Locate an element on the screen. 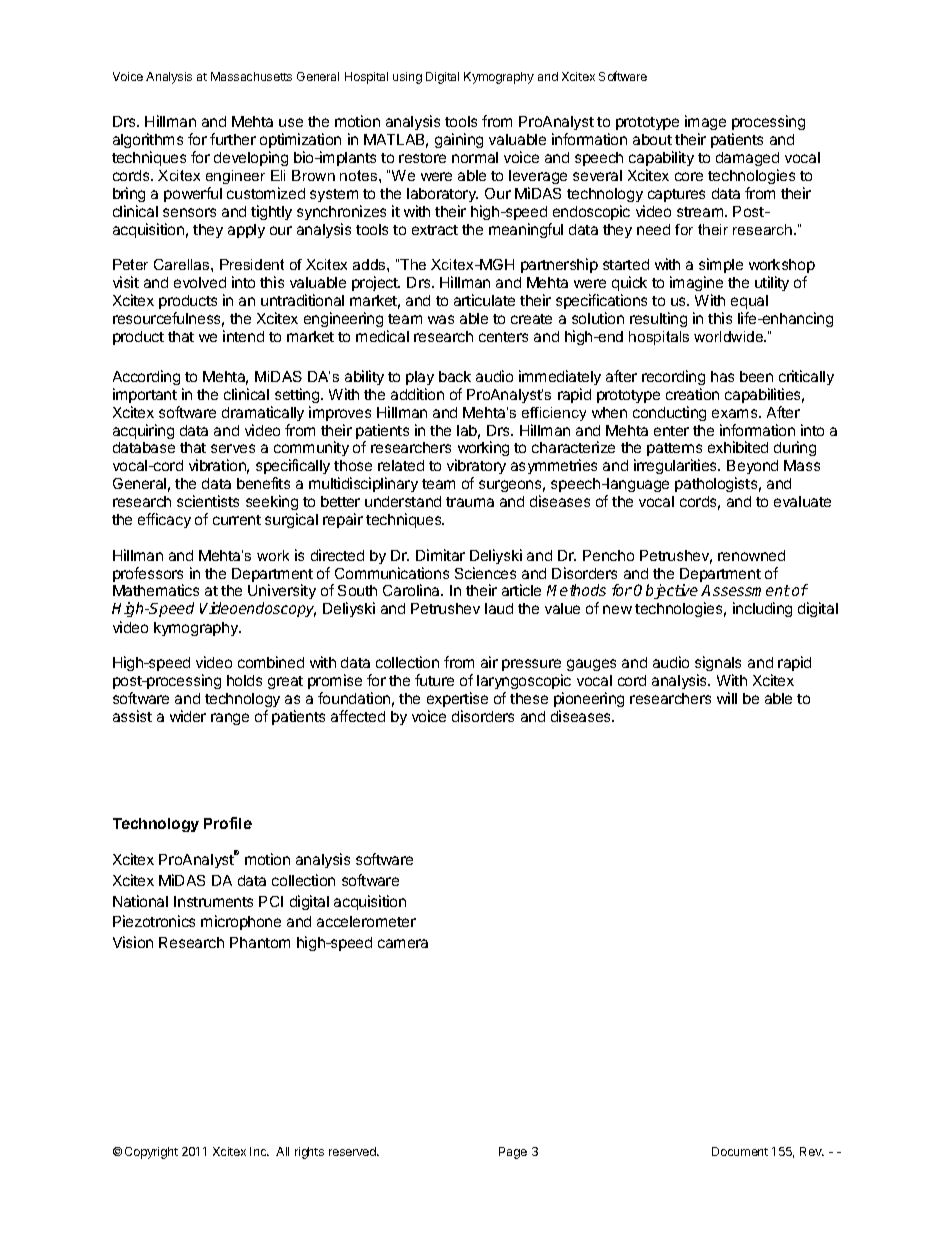  gaining is located at coordinates (459, 140).
